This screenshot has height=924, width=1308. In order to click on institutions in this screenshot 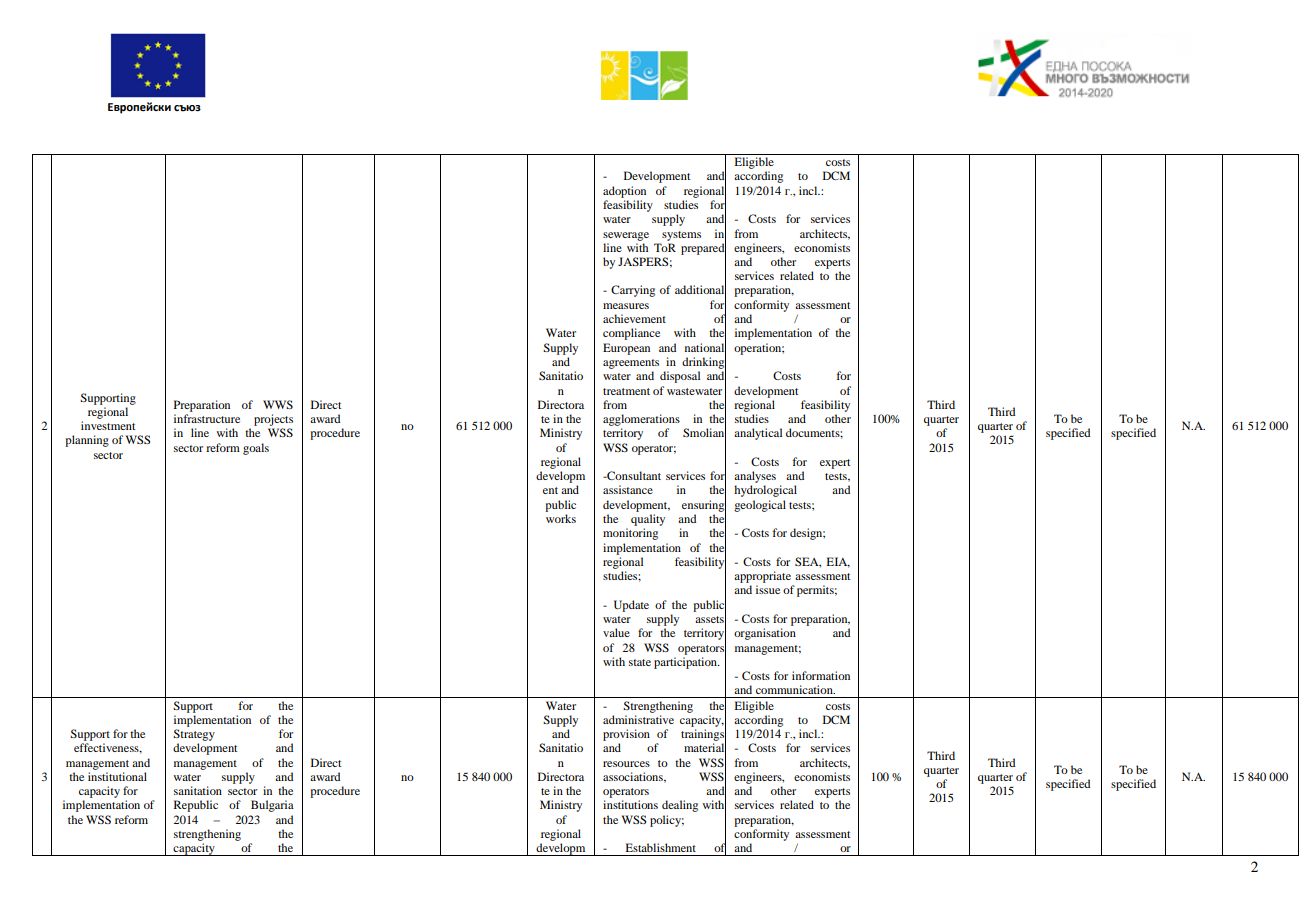, I will do `click(630, 804)`.
